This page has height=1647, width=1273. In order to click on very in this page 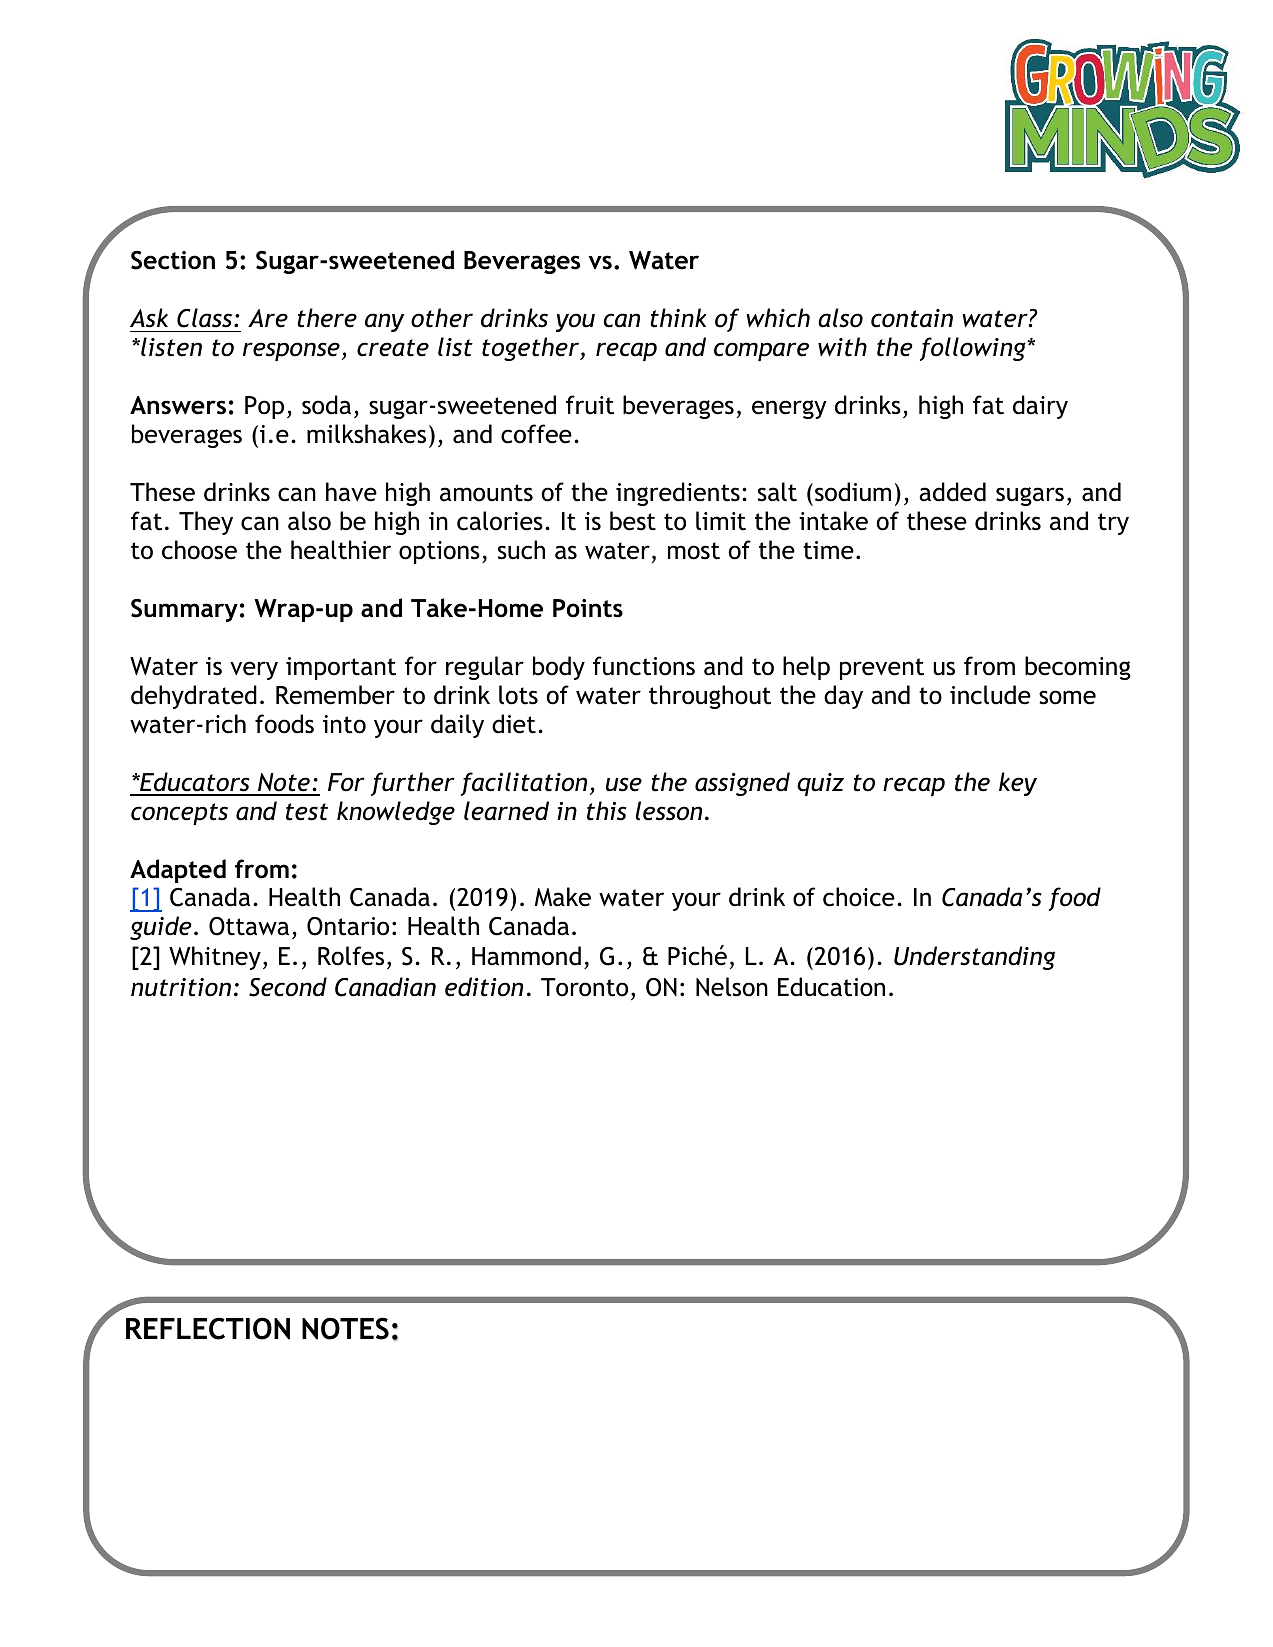, I will do `click(254, 670)`.
